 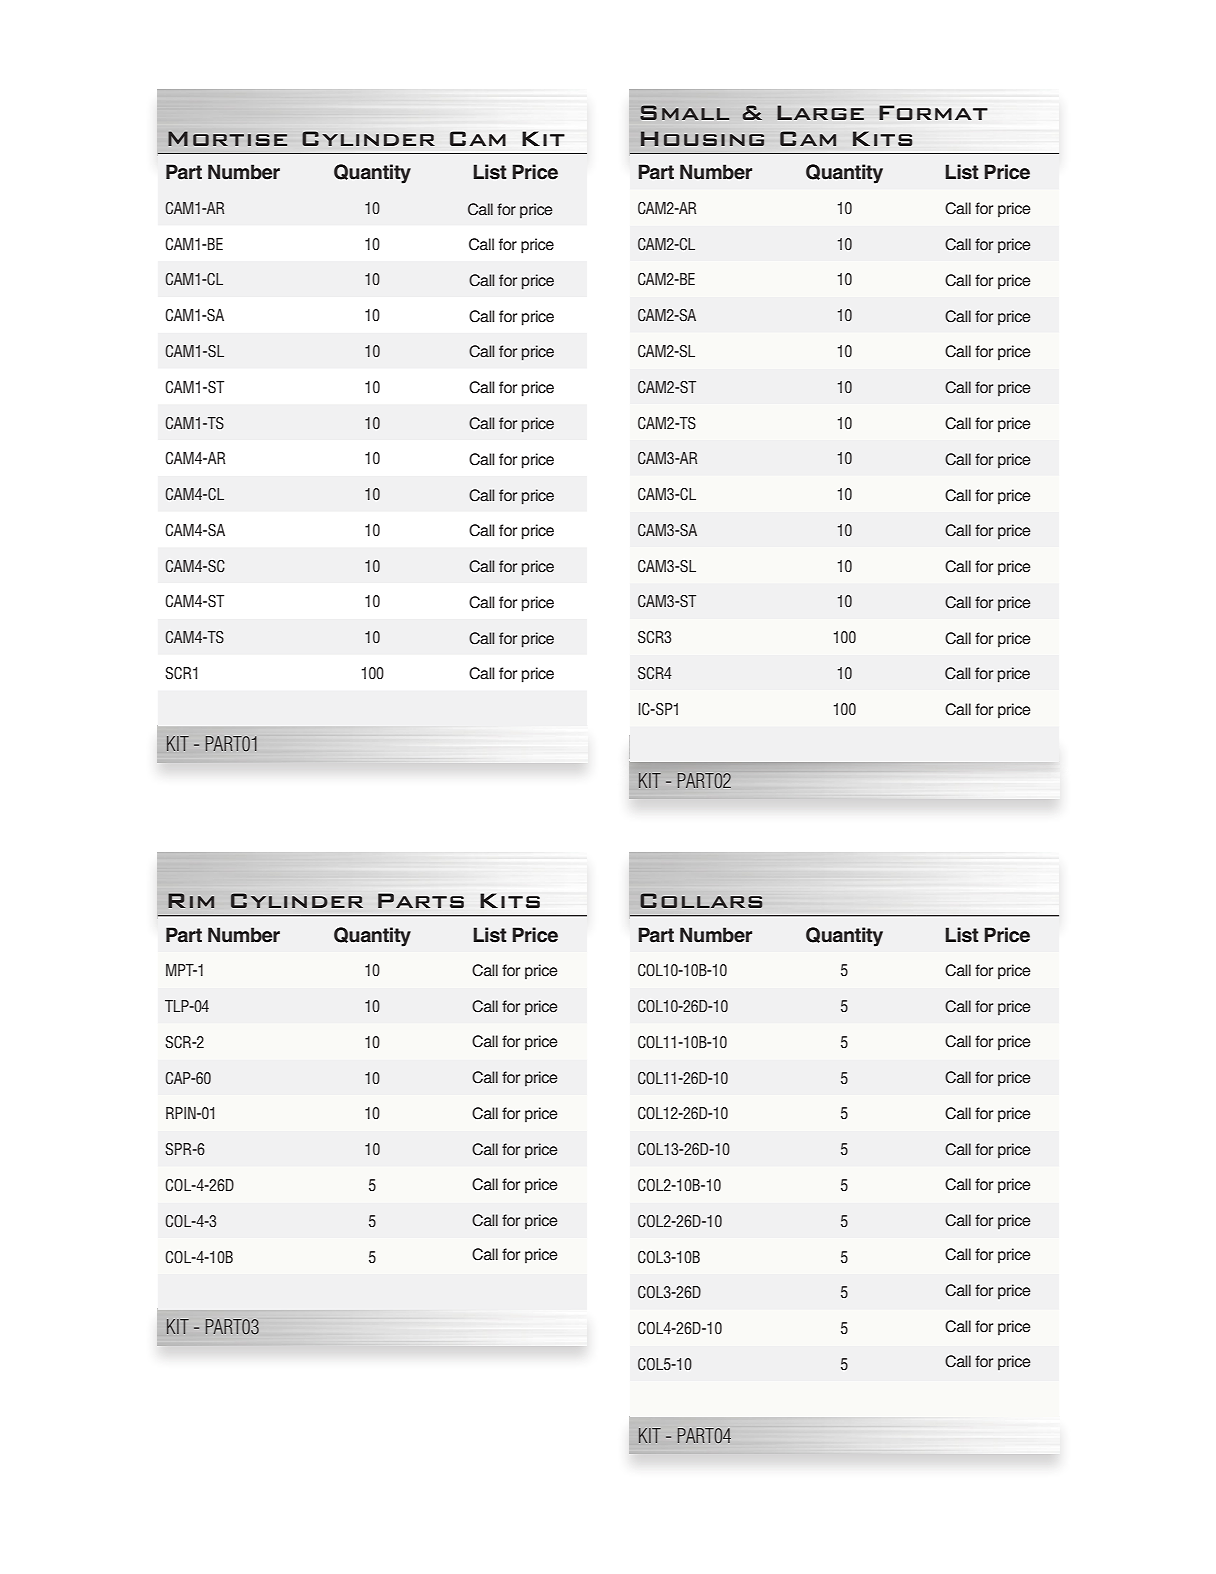 What do you see at coordinates (933, 112) in the document?
I see `Format` at bounding box center [933, 112].
